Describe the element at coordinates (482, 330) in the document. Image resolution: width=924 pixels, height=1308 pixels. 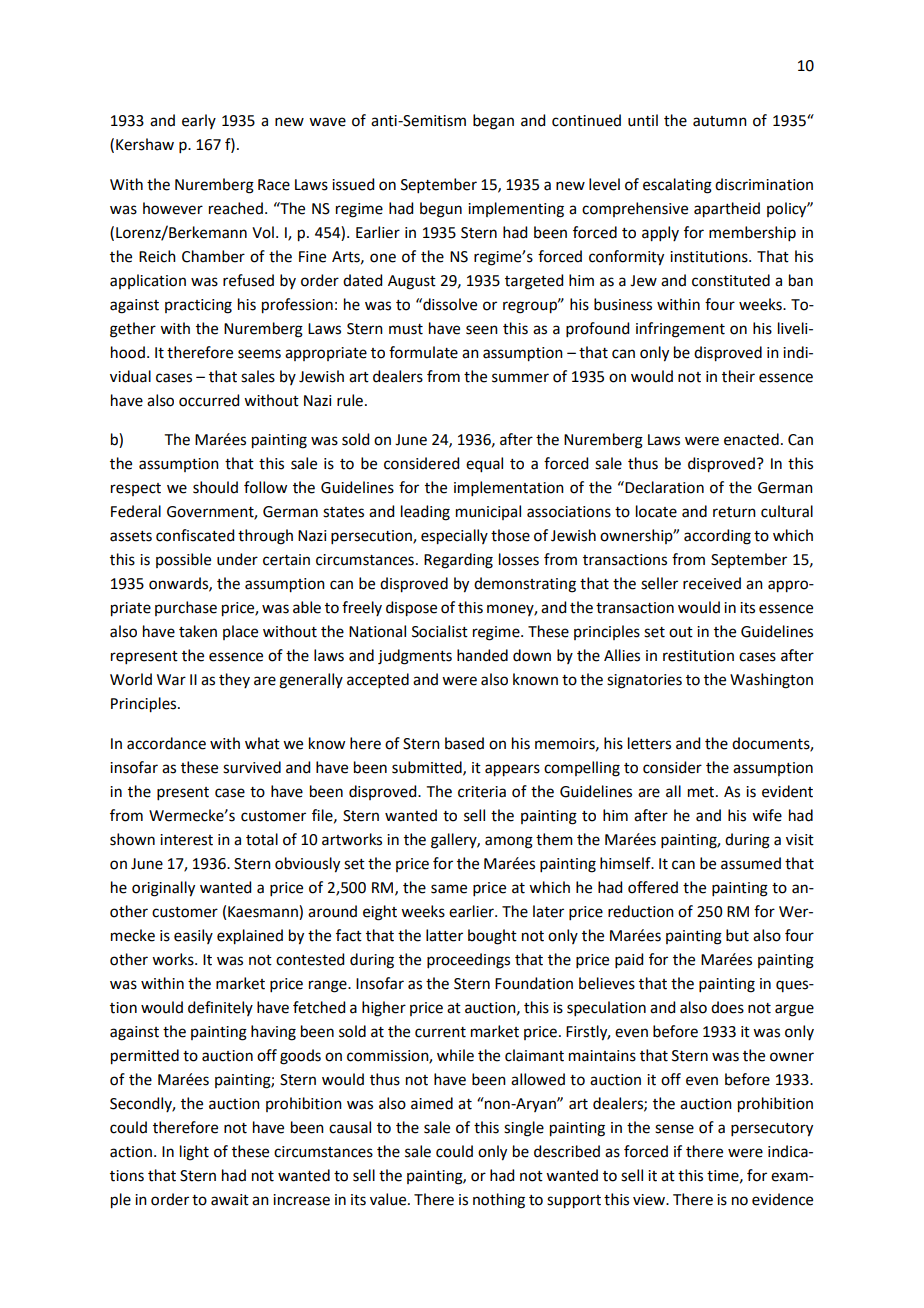
I see `seen` at that location.
